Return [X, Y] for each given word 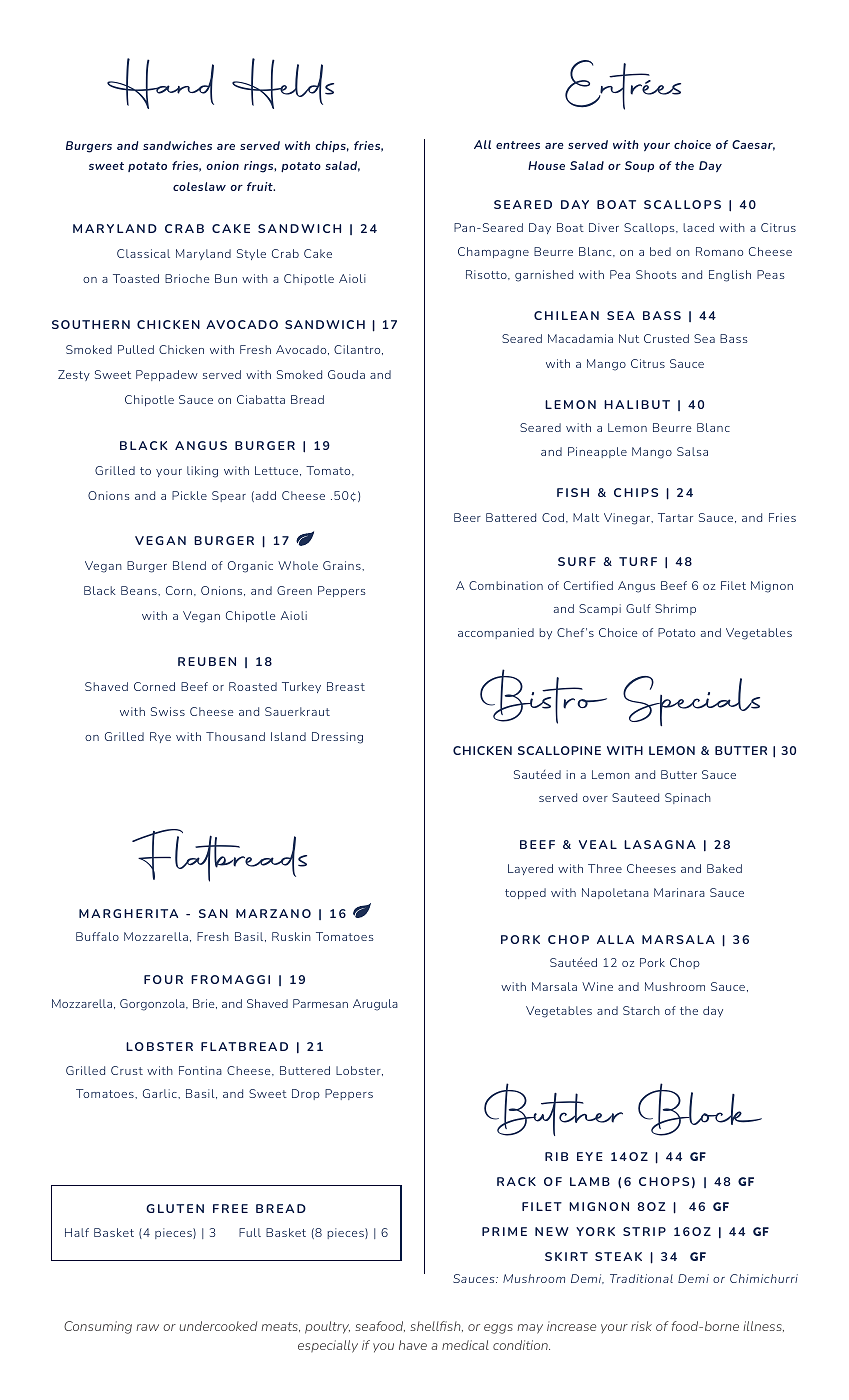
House [546, 165]
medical [465, 1345]
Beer [467, 517]
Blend [189, 565]
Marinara [679, 892]
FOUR [163, 979]
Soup [639, 166]
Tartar [675, 517]
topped [525, 893]
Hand [160, 83]
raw [147, 1327]
